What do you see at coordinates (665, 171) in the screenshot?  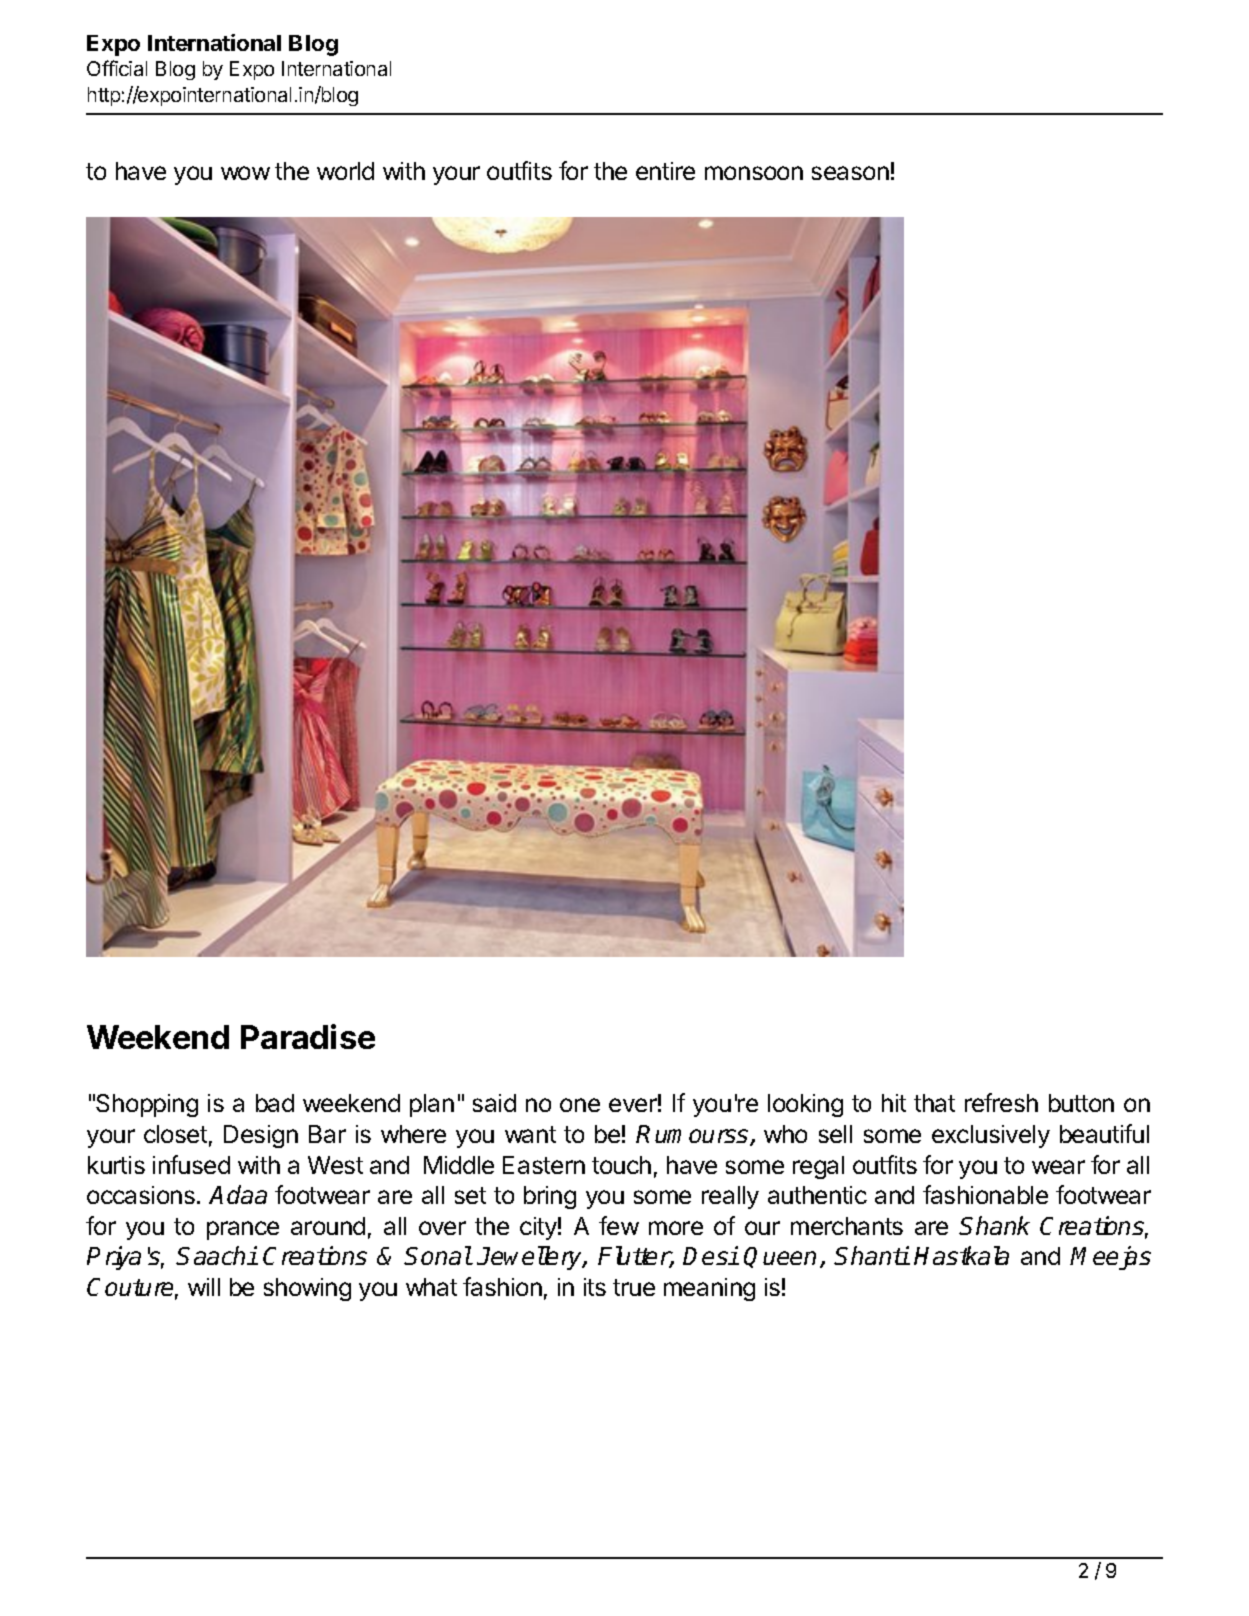 I see `entire` at bounding box center [665, 171].
